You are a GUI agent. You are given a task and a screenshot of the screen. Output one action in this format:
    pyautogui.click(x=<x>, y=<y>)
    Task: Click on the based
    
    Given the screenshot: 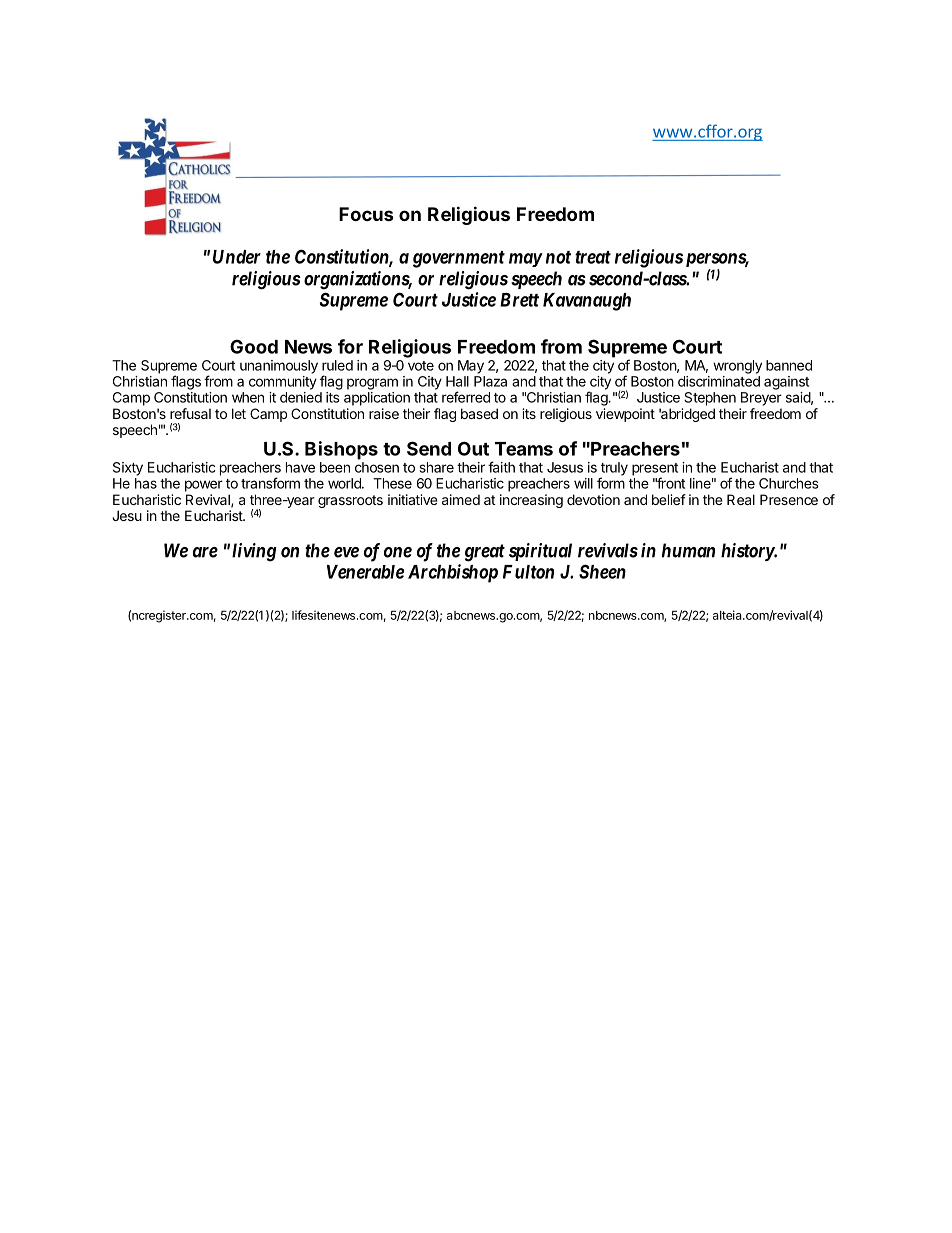 What is the action you would take?
    pyautogui.click(x=479, y=413)
